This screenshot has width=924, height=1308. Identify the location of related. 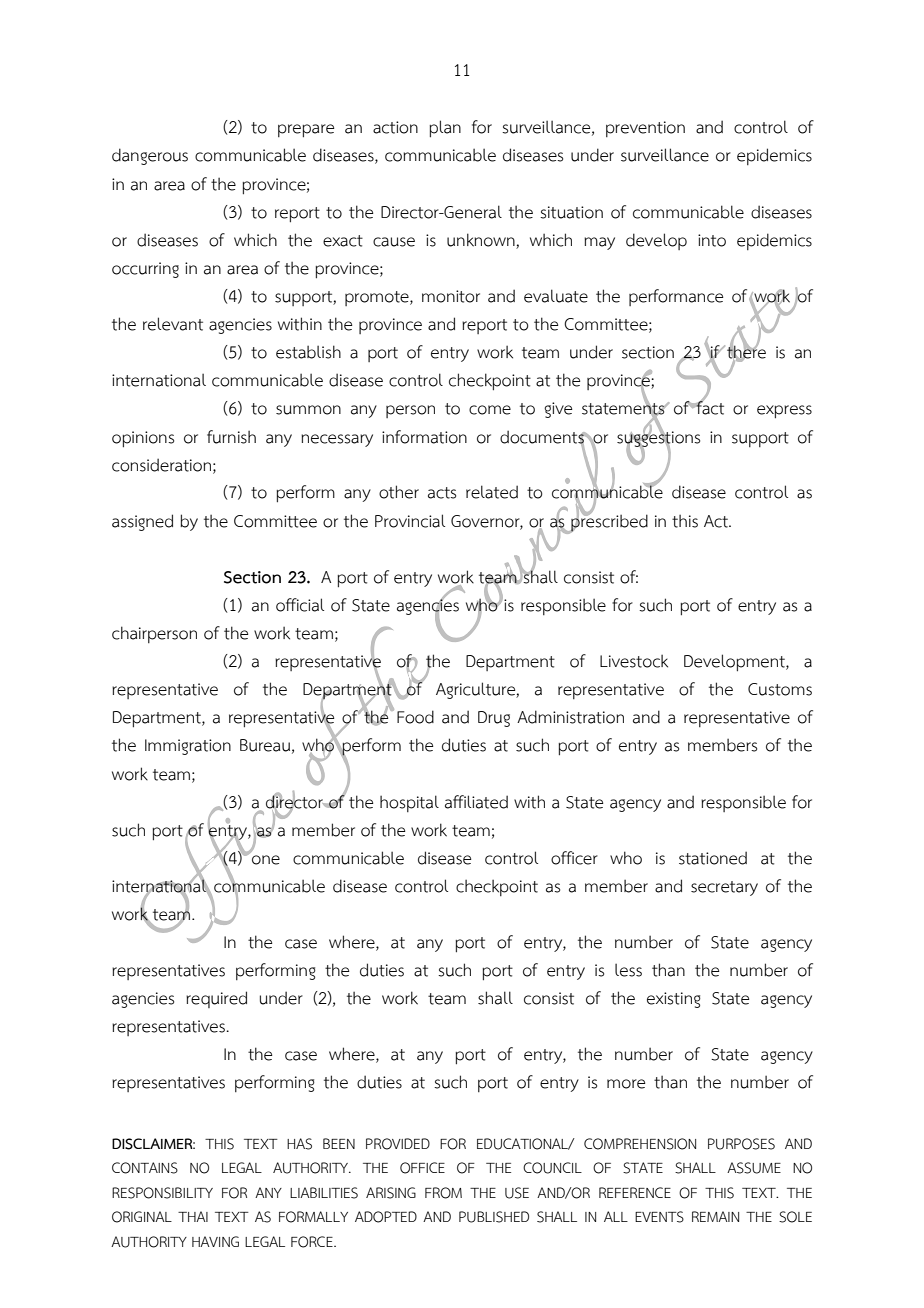
(492, 492).
